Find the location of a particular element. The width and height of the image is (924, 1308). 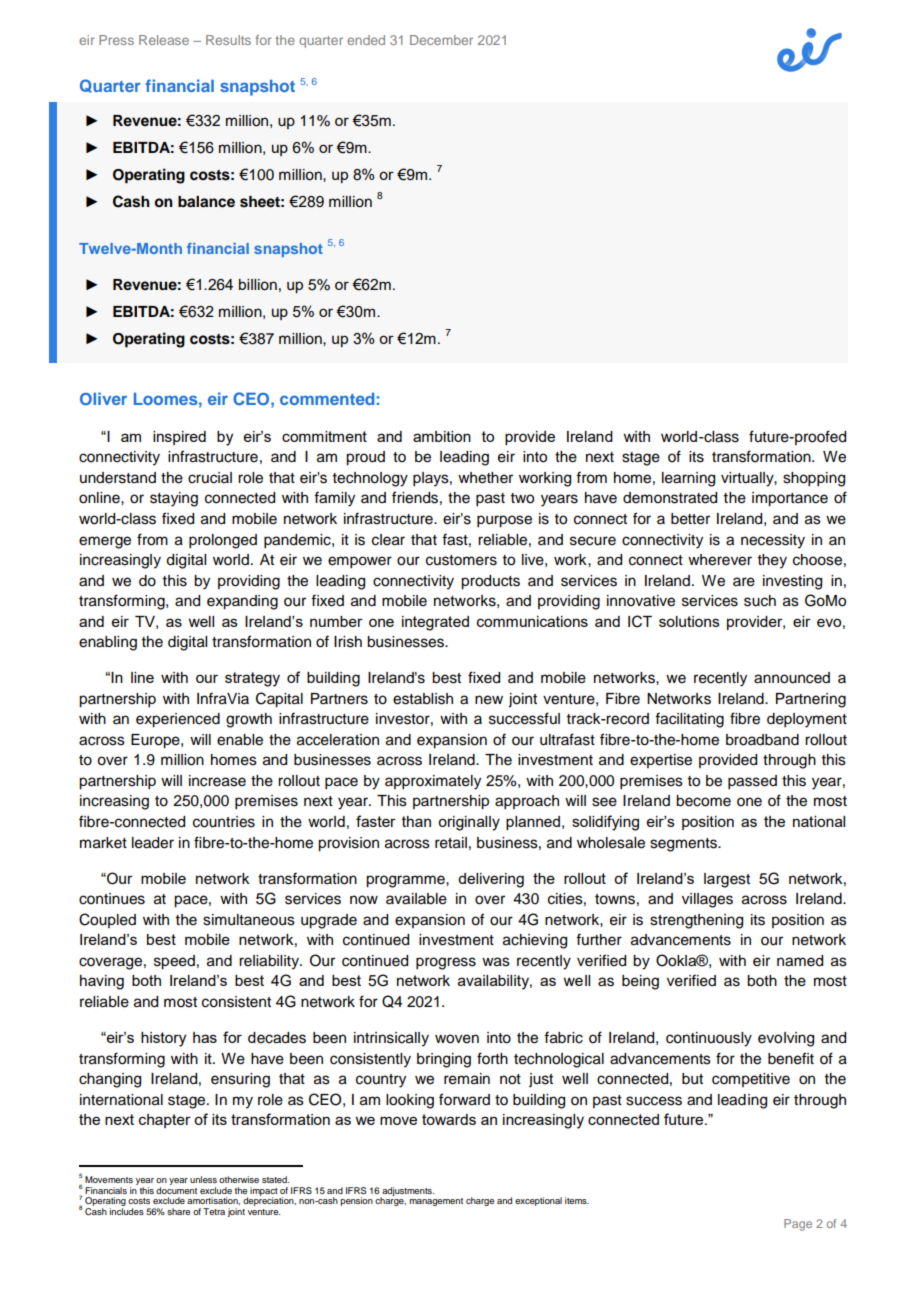

solutions is located at coordinates (689, 621).
